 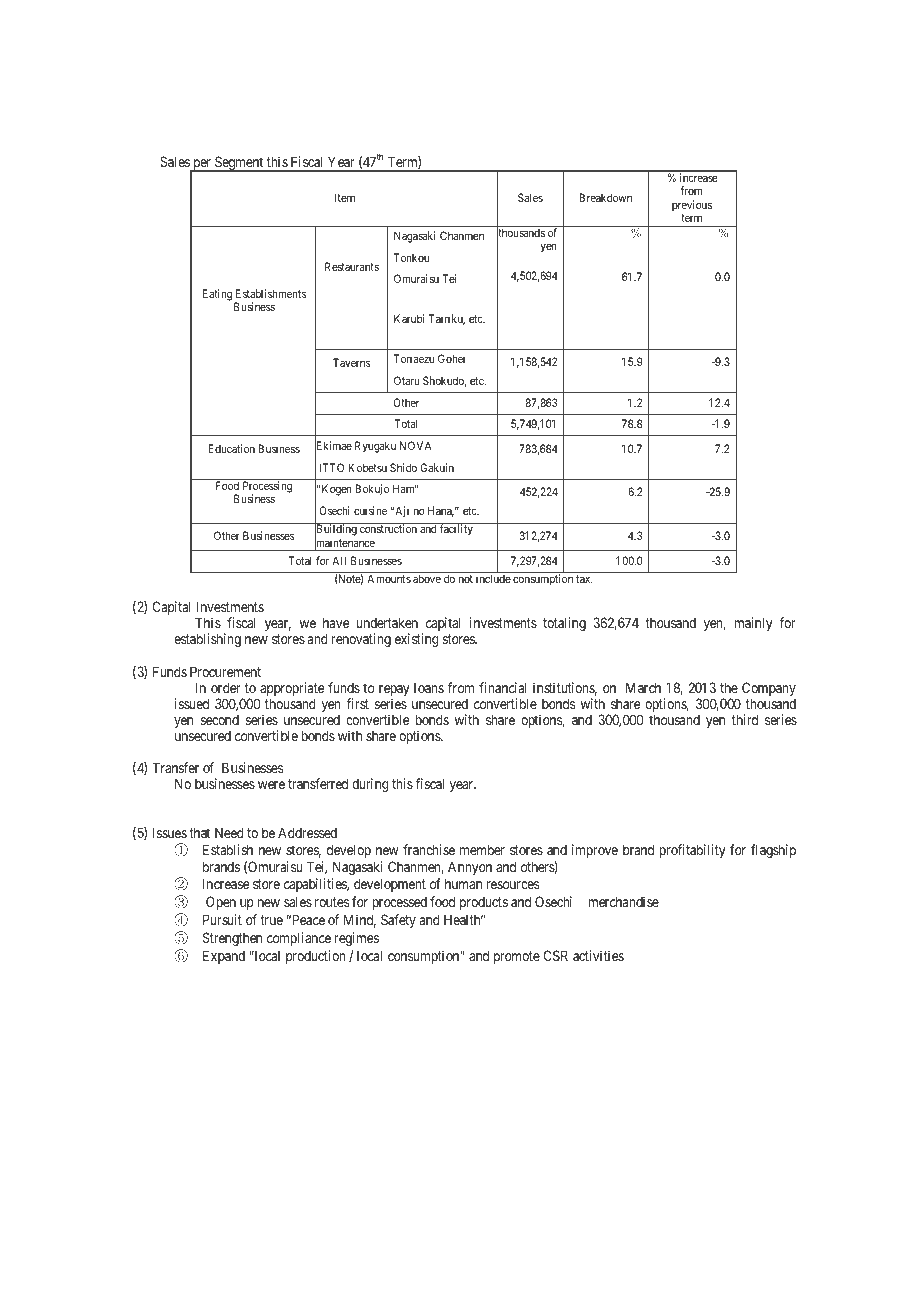 What do you see at coordinates (220, 719) in the screenshot?
I see `second` at bounding box center [220, 719].
